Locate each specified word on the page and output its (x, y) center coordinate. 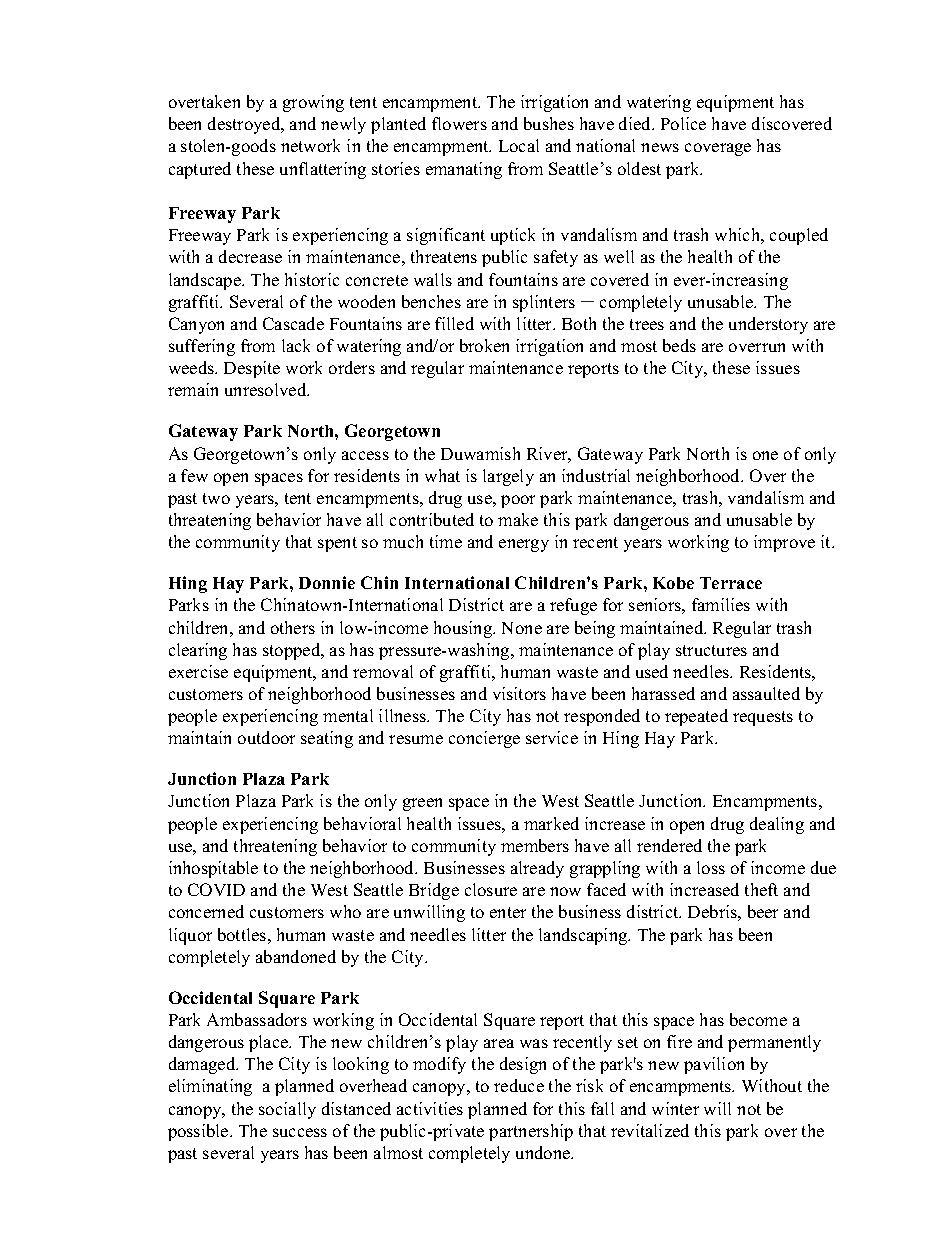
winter (675, 1108)
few (194, 475)
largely (508, 477)
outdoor (266, 737)
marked (551, 823)
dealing (777, 825)
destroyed (245, 125)
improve (784, 543)
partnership (531, 1132)
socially (287, 1110)
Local (519, 145)
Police (683, 123)
